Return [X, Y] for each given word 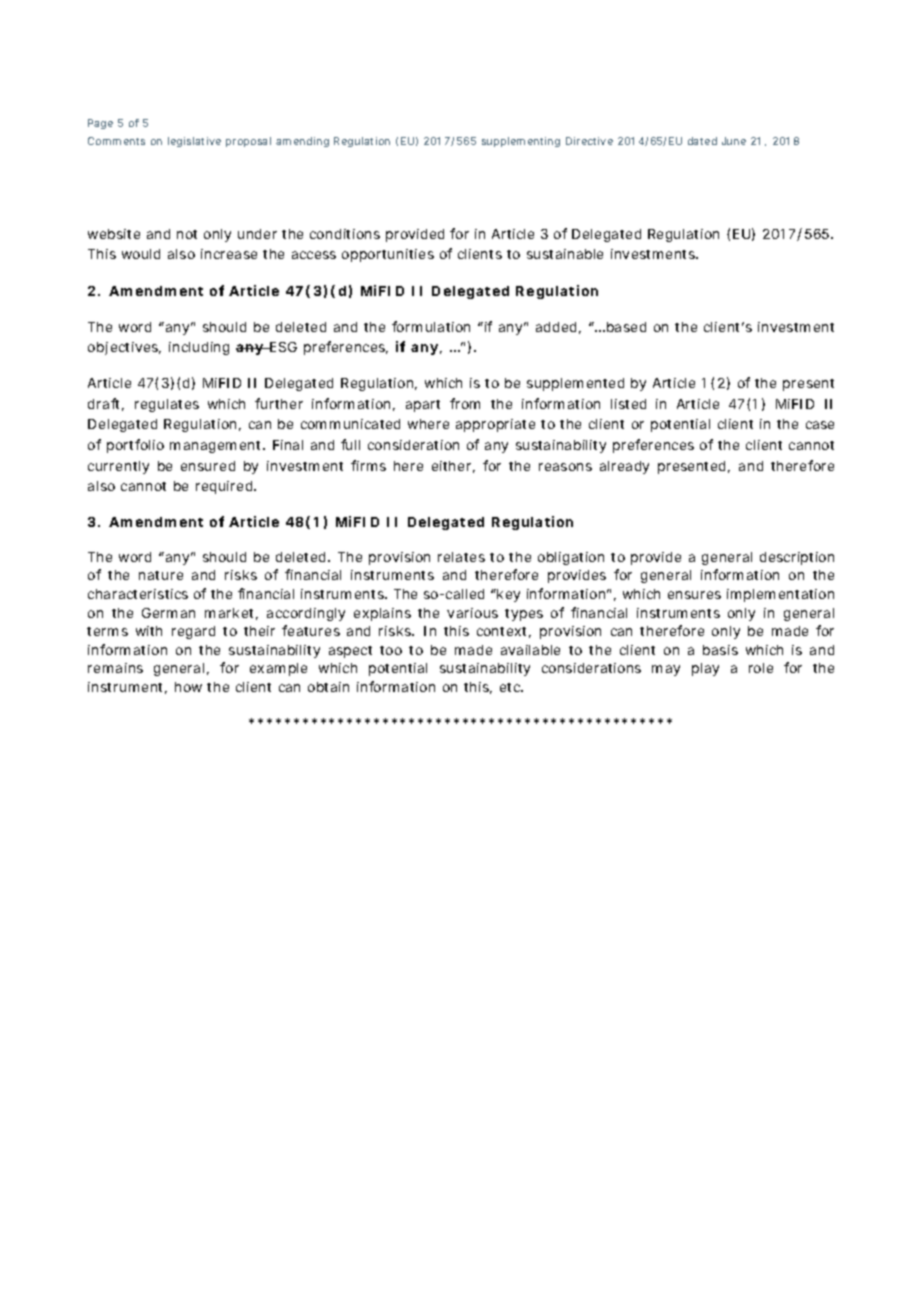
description [797, 558]
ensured [208, 466]
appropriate [495, 425]
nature [161, 575]
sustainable [565, 254]
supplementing [521, 142]
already [624, 467]
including [199, 348]
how [188, 687]
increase [229, 254]
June [734, 141]
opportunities [388, 255]
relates [461, 557]
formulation [431, 326]
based [626, 327]
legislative [194, 142]
